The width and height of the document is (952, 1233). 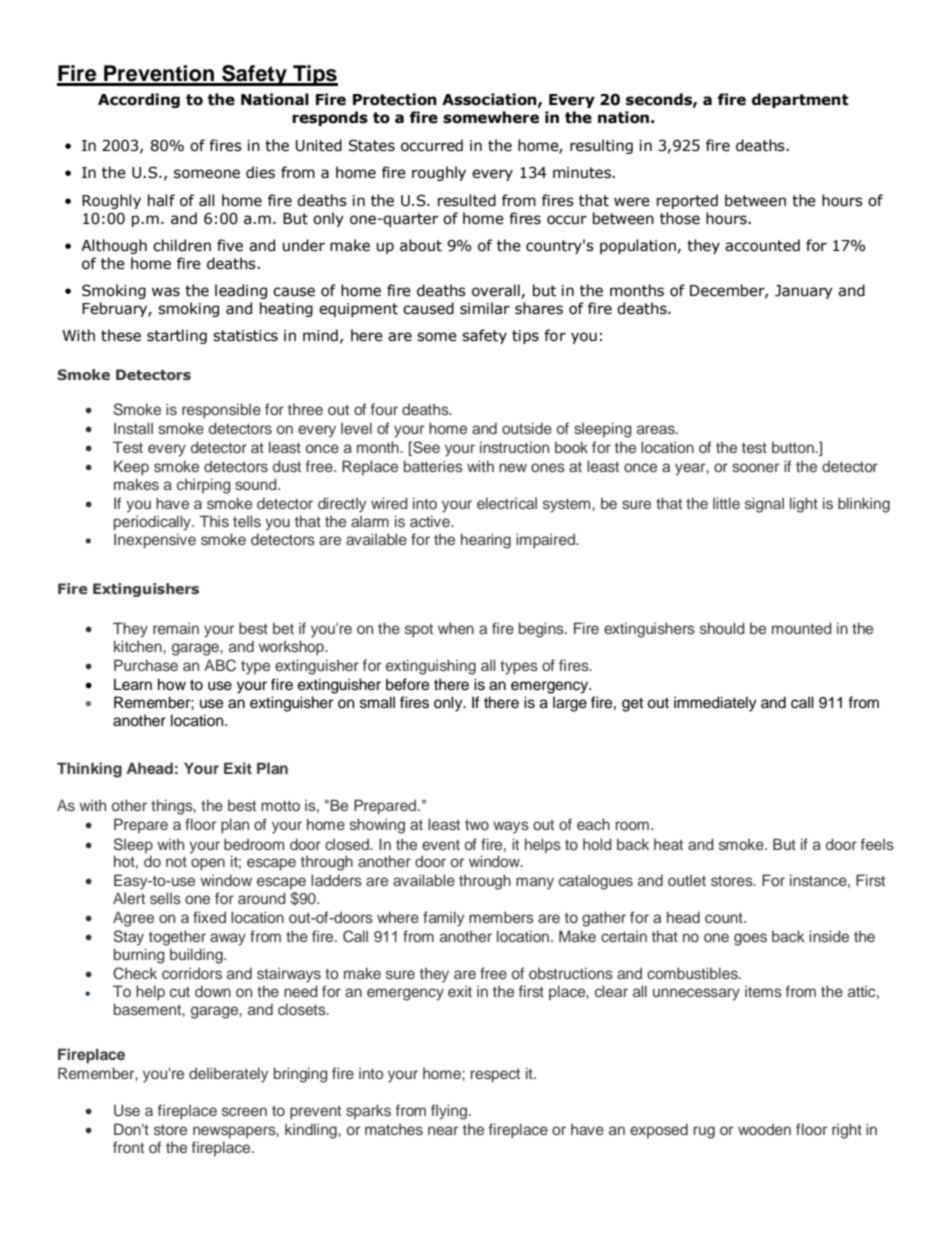 What do you see at coordinates (764, 505) in the document?
I see `signal` at bounding box center [764, 505].
